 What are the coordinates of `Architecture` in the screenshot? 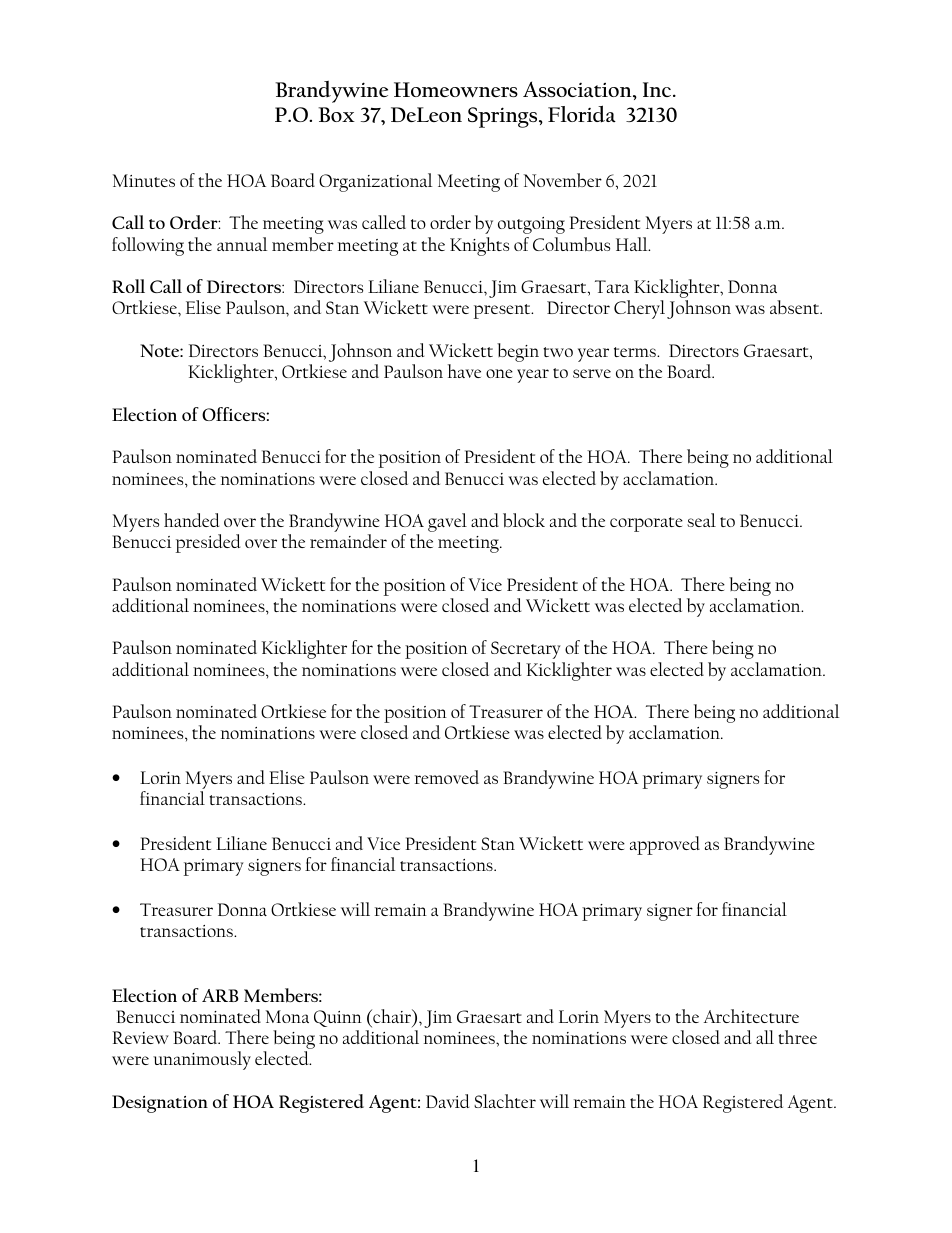 It's located at (751, 1016).
